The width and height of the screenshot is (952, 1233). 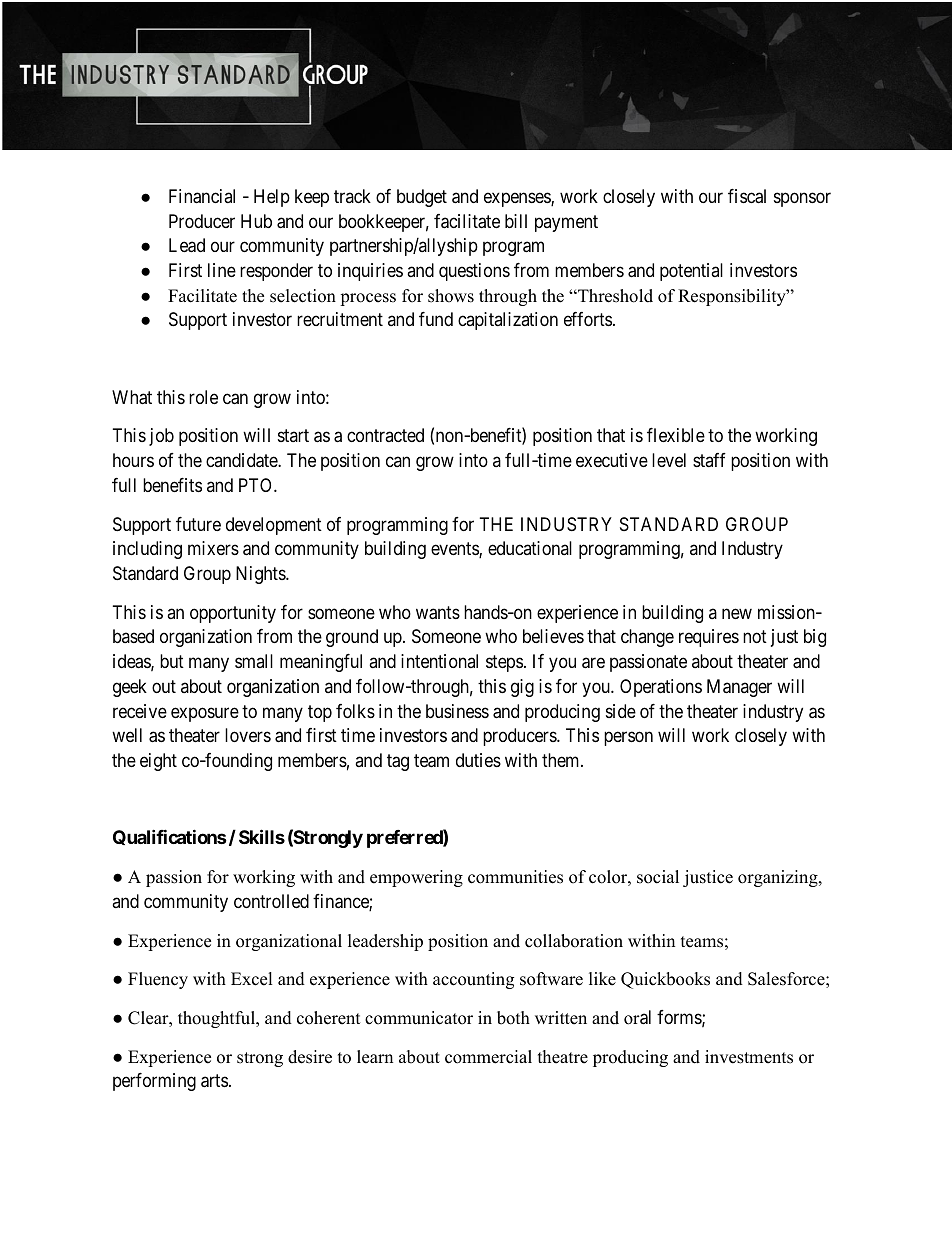 I want to click on opportunity, so click(x=233, y=614).
